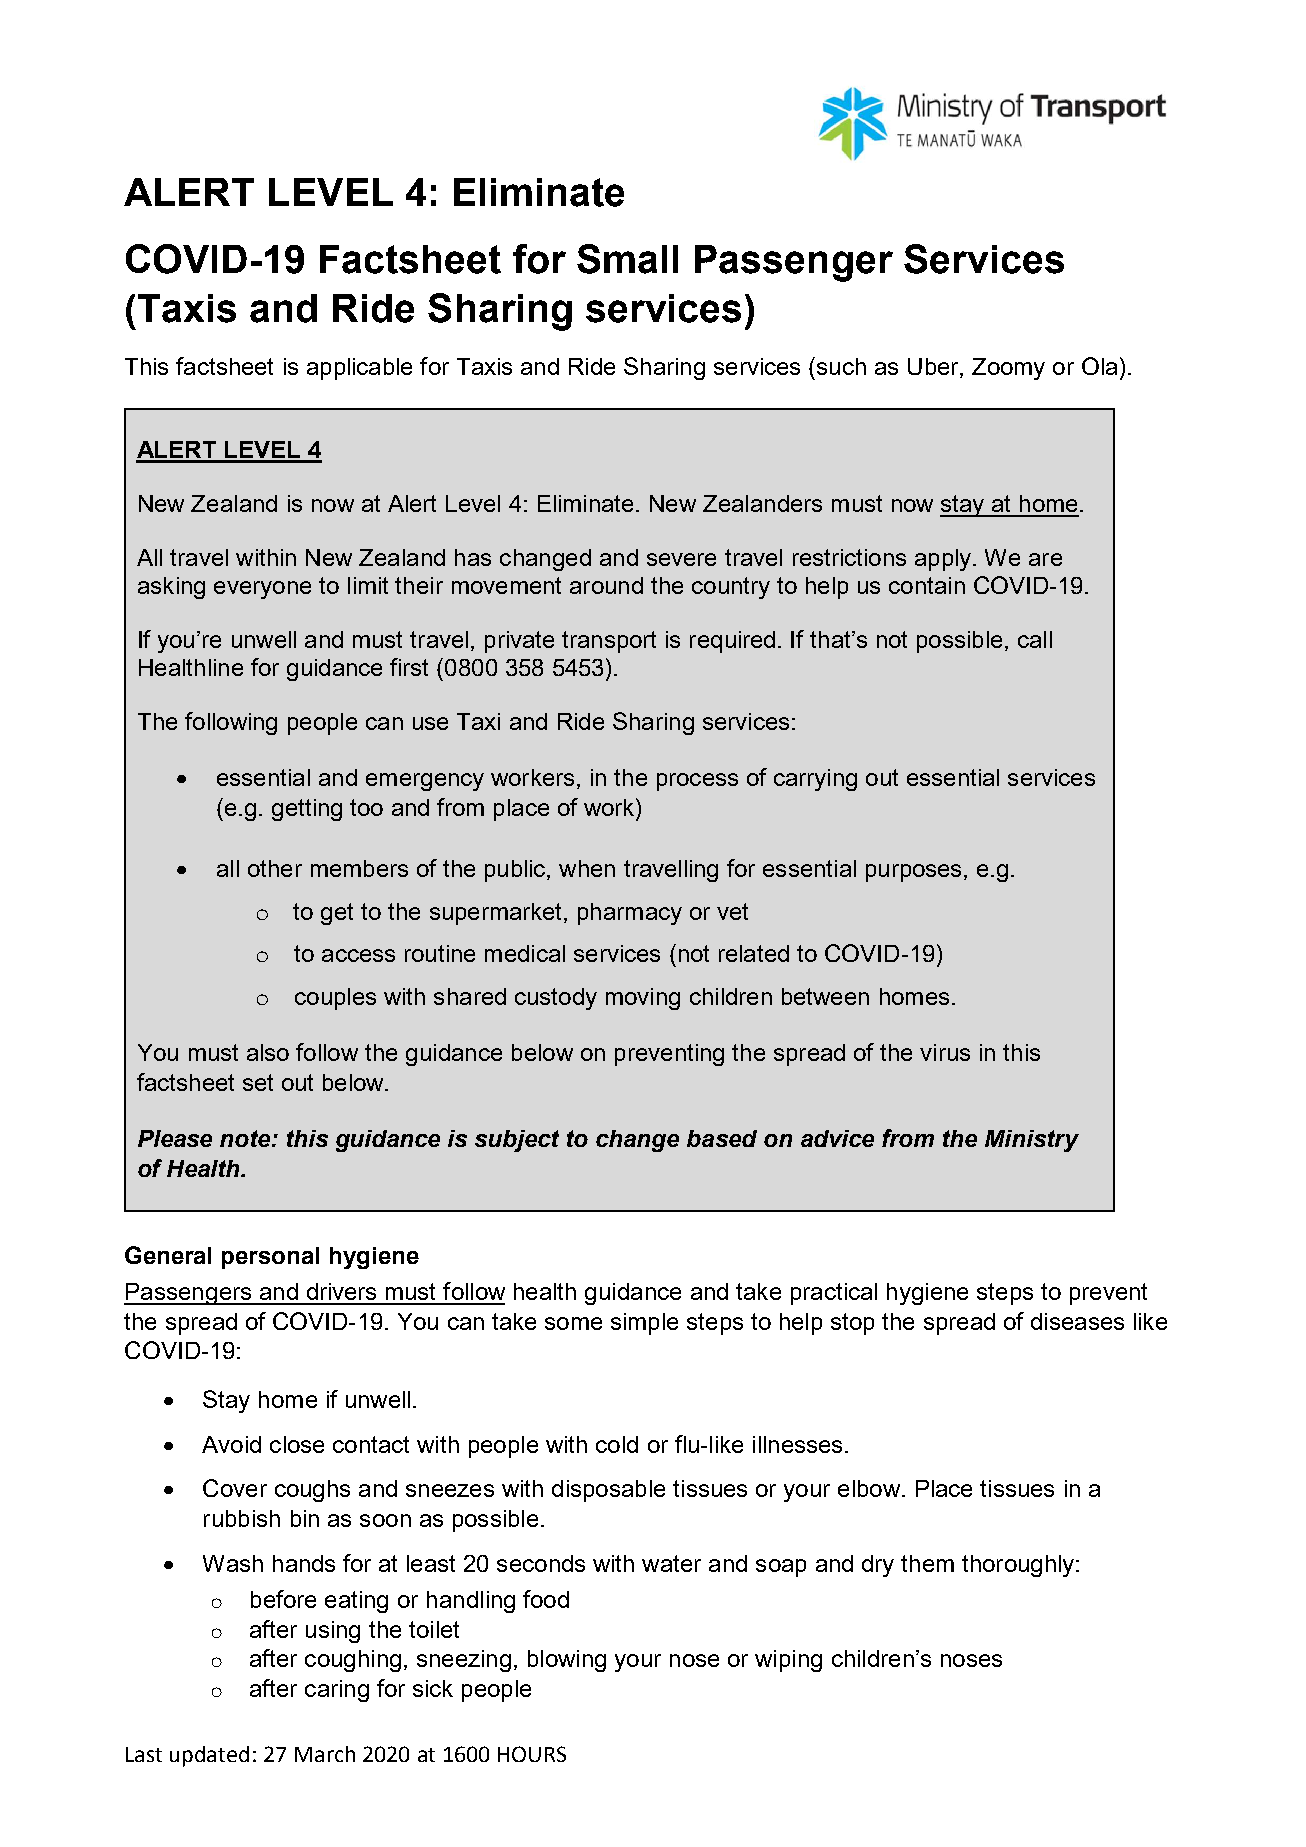 The width and height of the page is (1306, 1847). Describe the element at coordinates (1035, 639) in the page. I see `call` at that location.
